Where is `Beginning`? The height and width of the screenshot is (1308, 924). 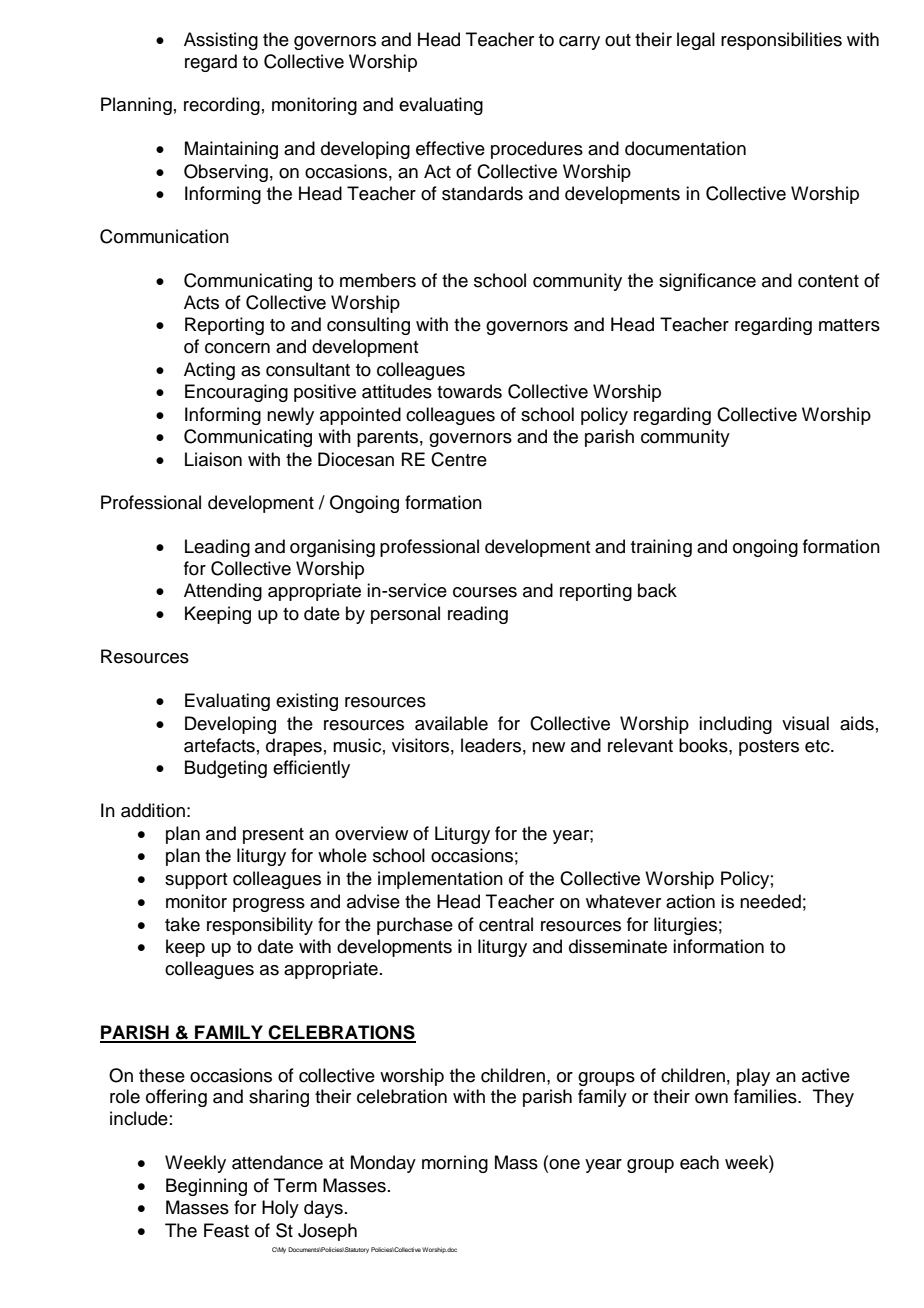
Beginning is located at coordinates (206, 1187).
